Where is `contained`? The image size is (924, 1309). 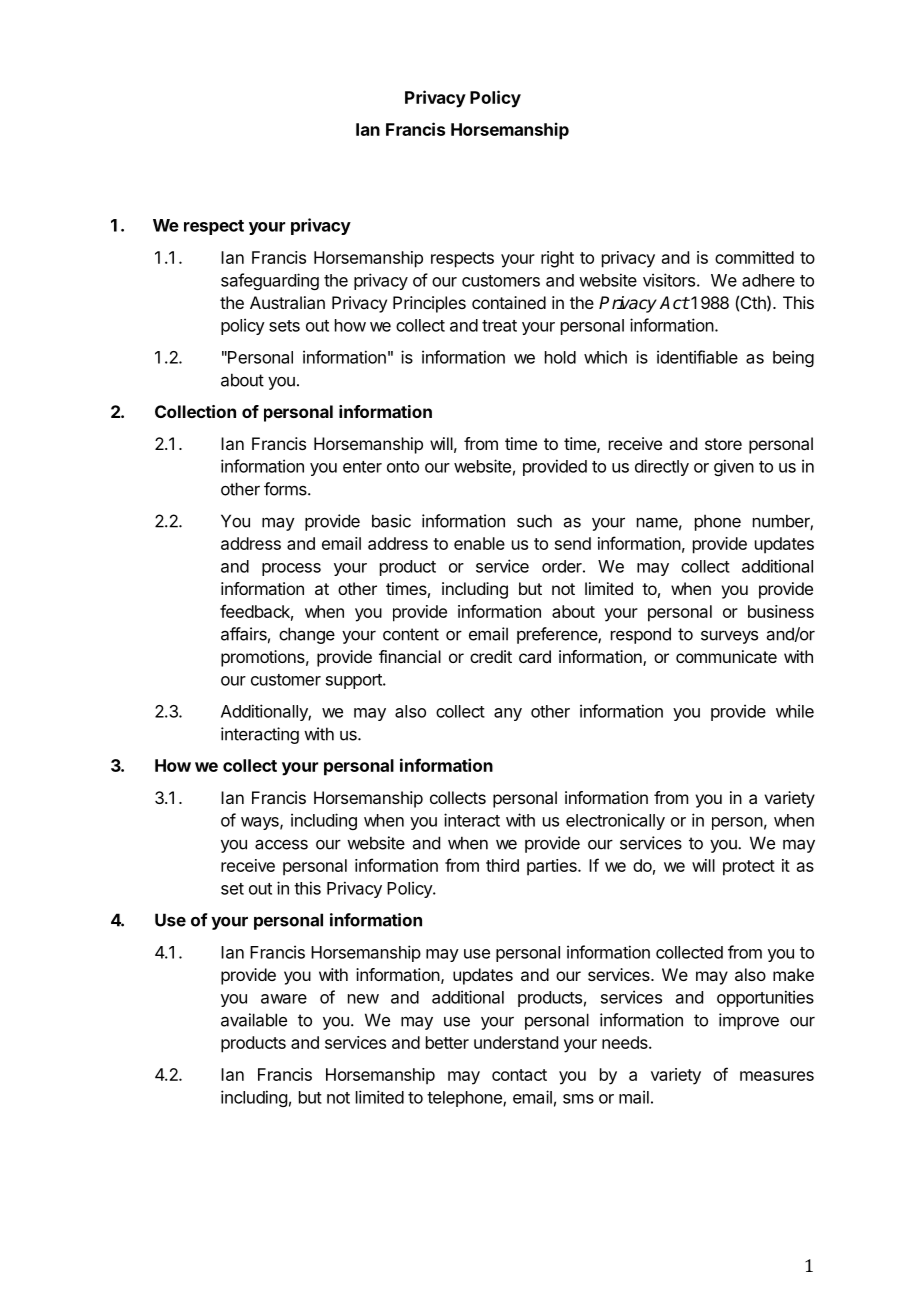
contained is located at coordinates (509, 302).
